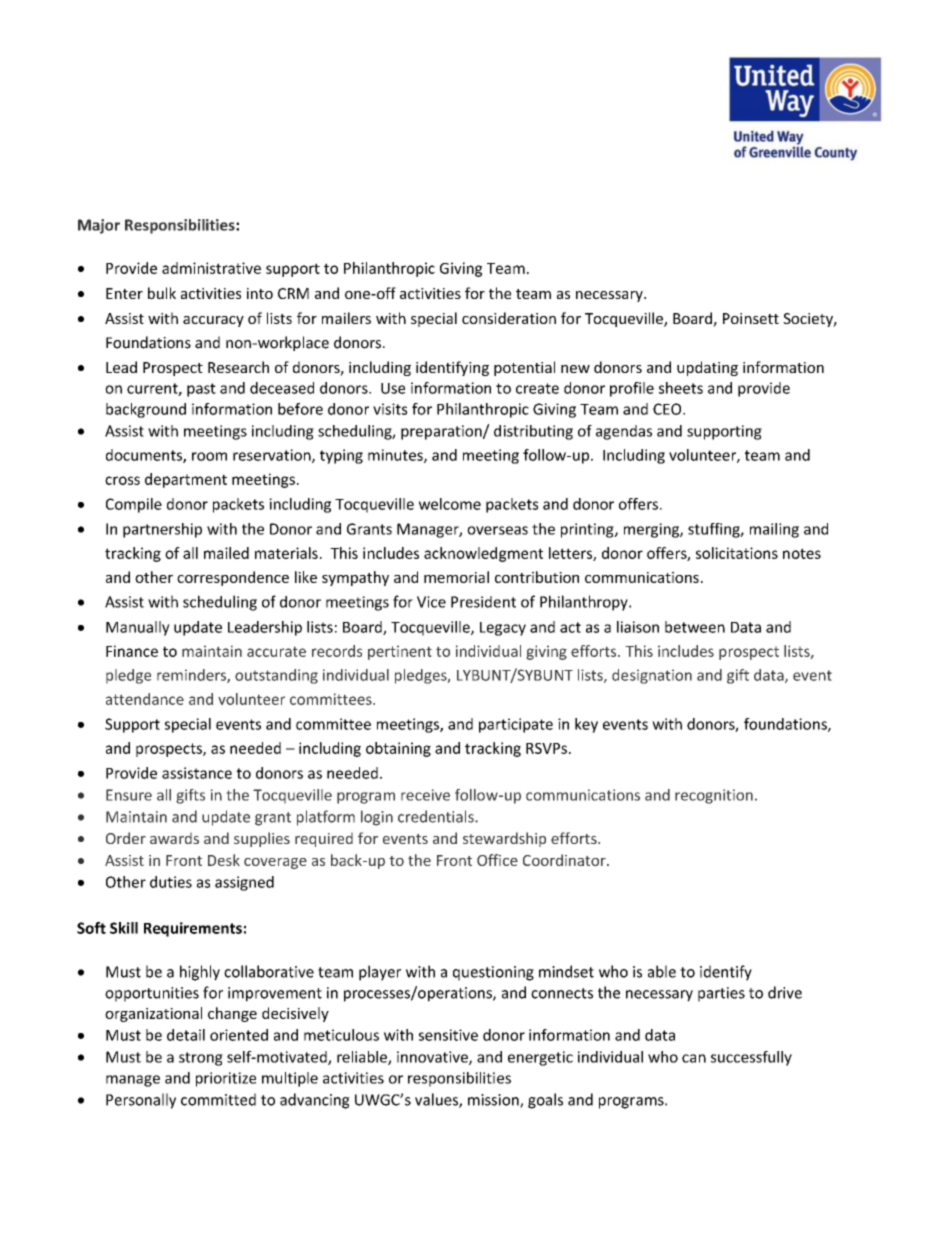 This image has width=952, height=1233. Describe the element at coordinates (171, 882) in the image. I see `duties` at that location.
